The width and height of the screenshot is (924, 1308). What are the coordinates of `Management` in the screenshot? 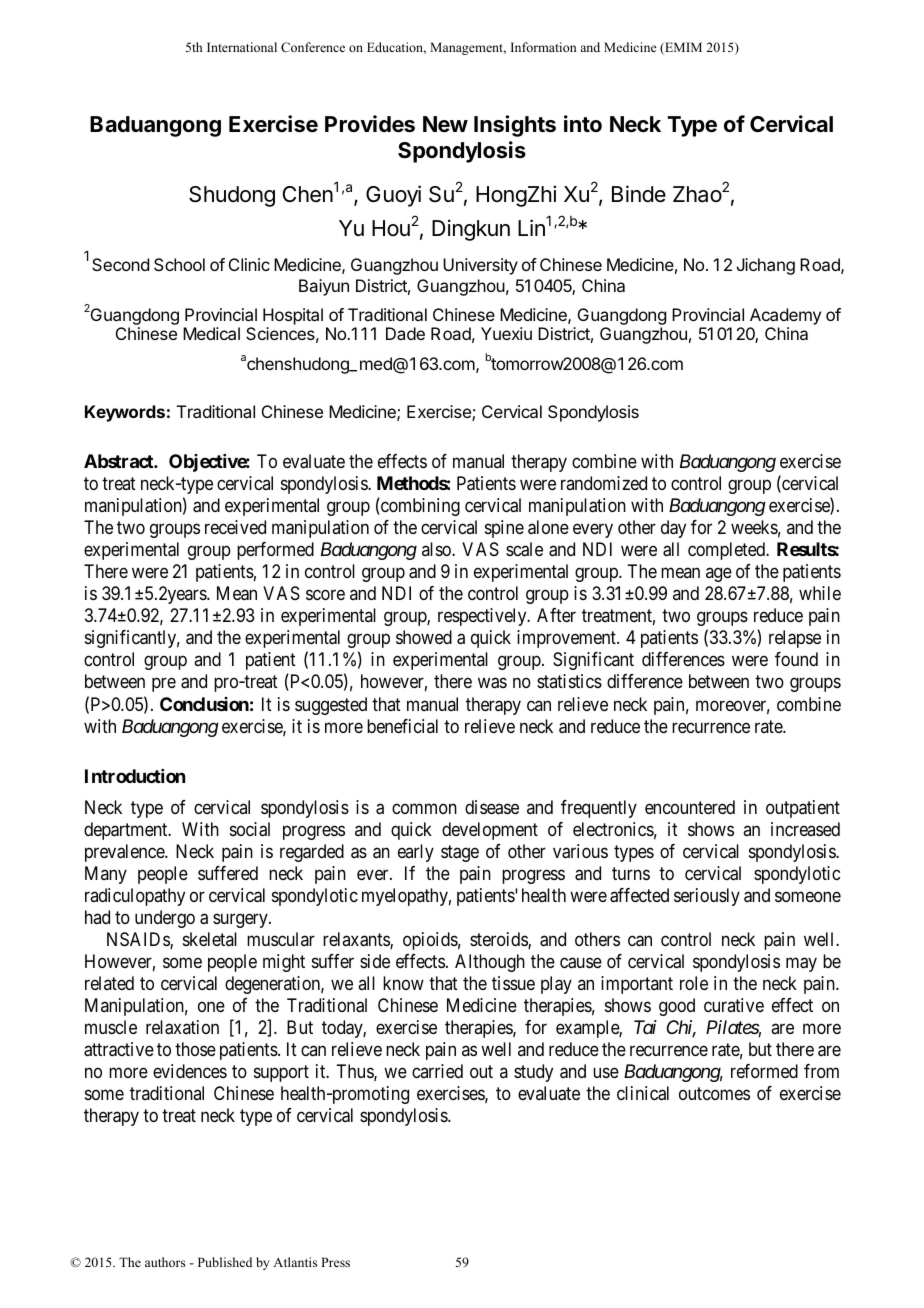 It's located at (468, 48).
